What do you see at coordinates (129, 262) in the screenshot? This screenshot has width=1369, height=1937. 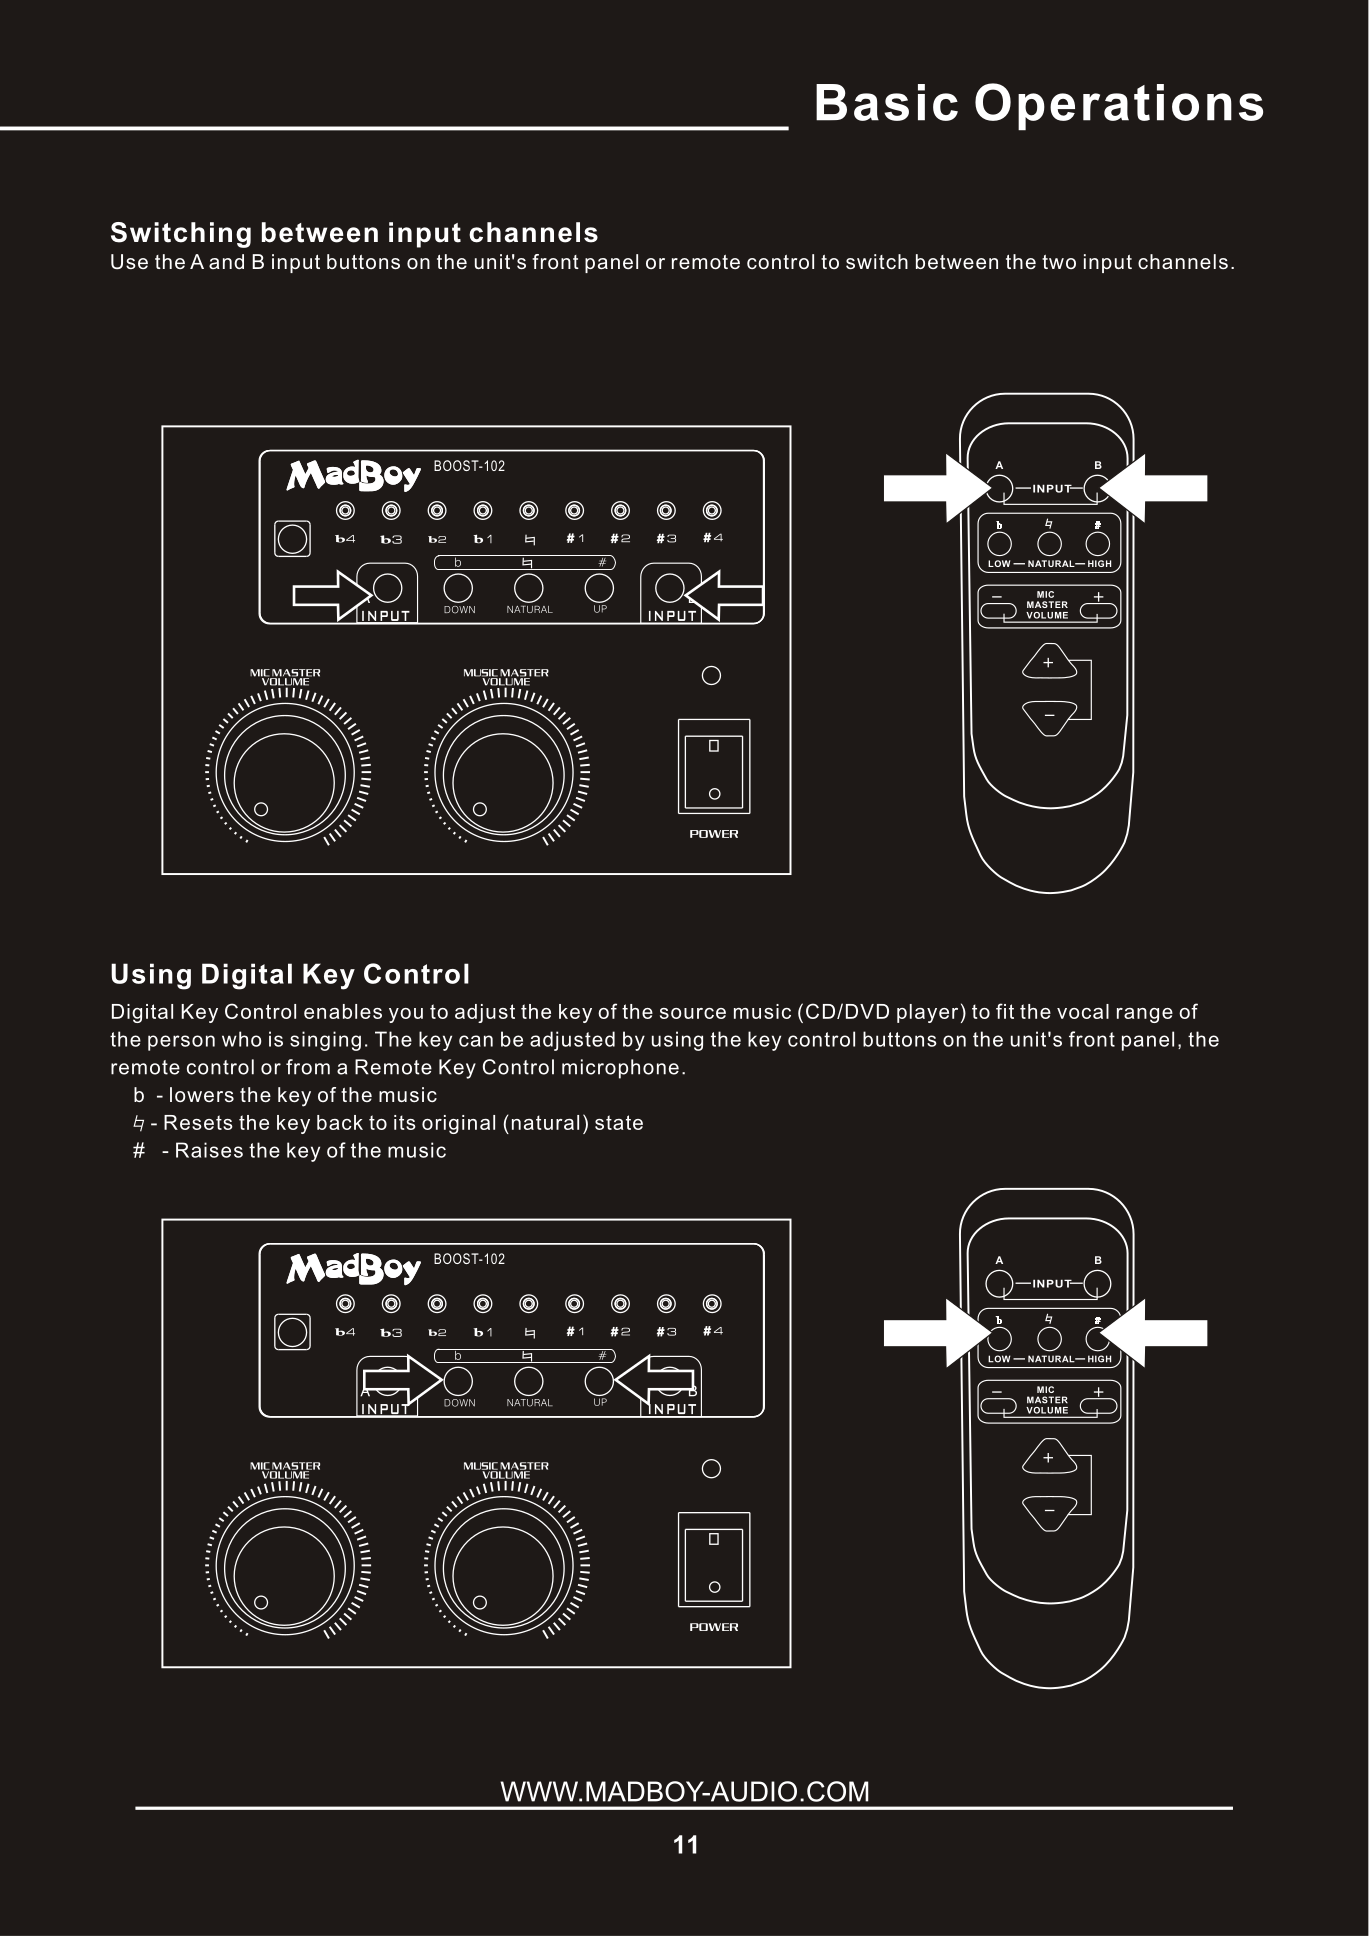 I see `Use` at bounding box center [129, 262].
